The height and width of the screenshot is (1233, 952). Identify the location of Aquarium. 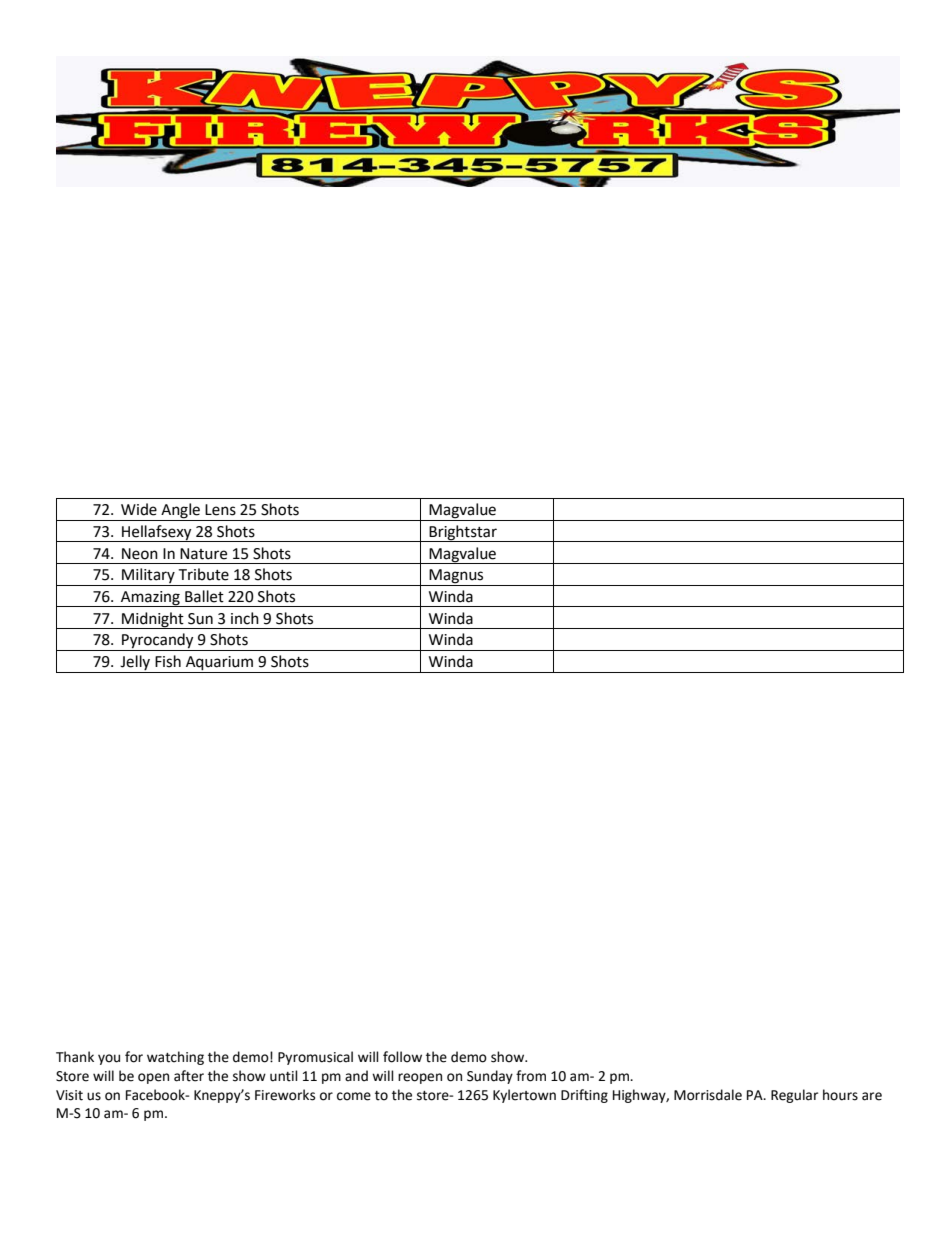
(220, 664).
